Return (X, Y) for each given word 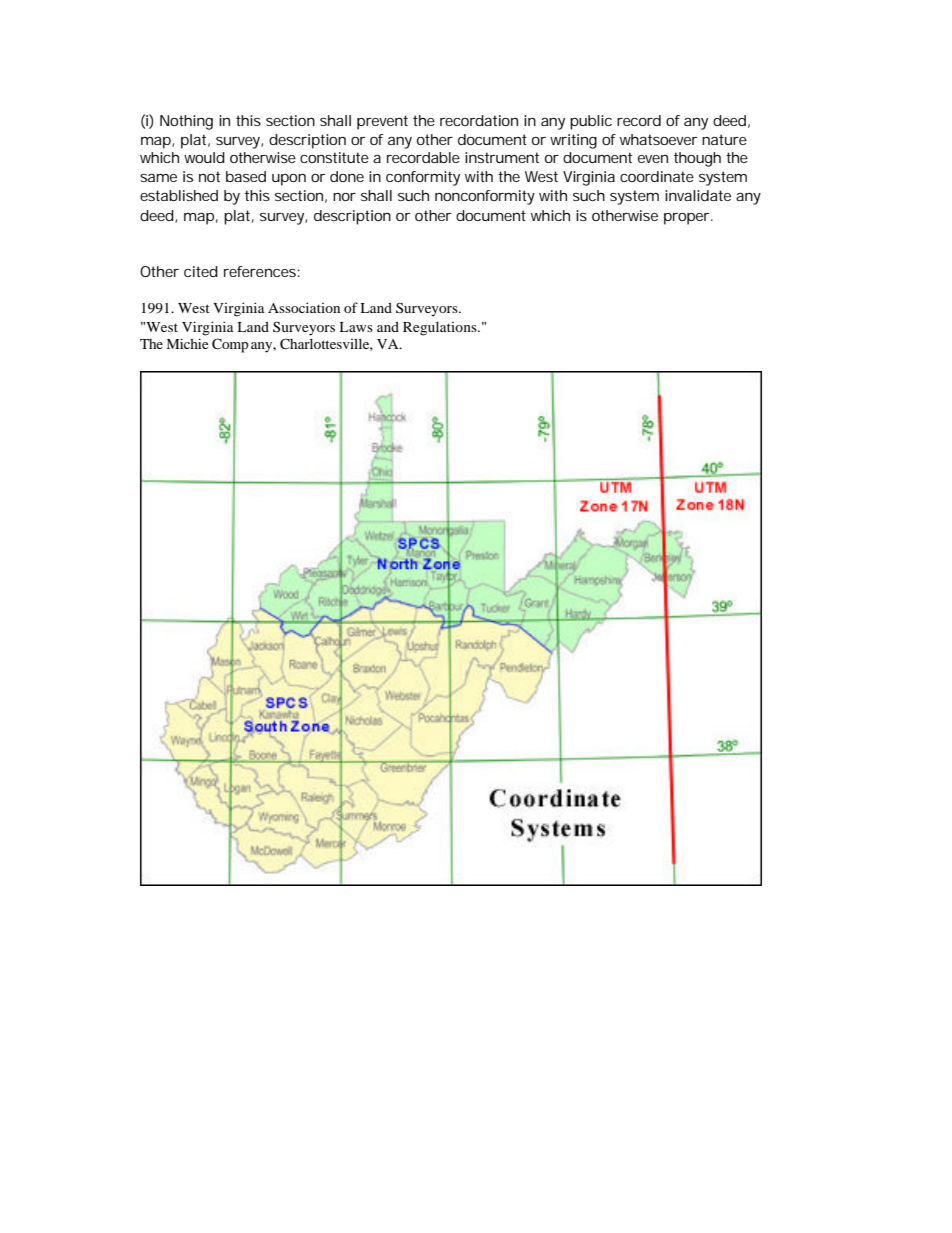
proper (686, 219)
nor (344, 197)
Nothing (186, 122)
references (260, 271)
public (591, 122)
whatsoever (658, 139)
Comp (230, 345)
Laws (356, 327)
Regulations (441, 328)
